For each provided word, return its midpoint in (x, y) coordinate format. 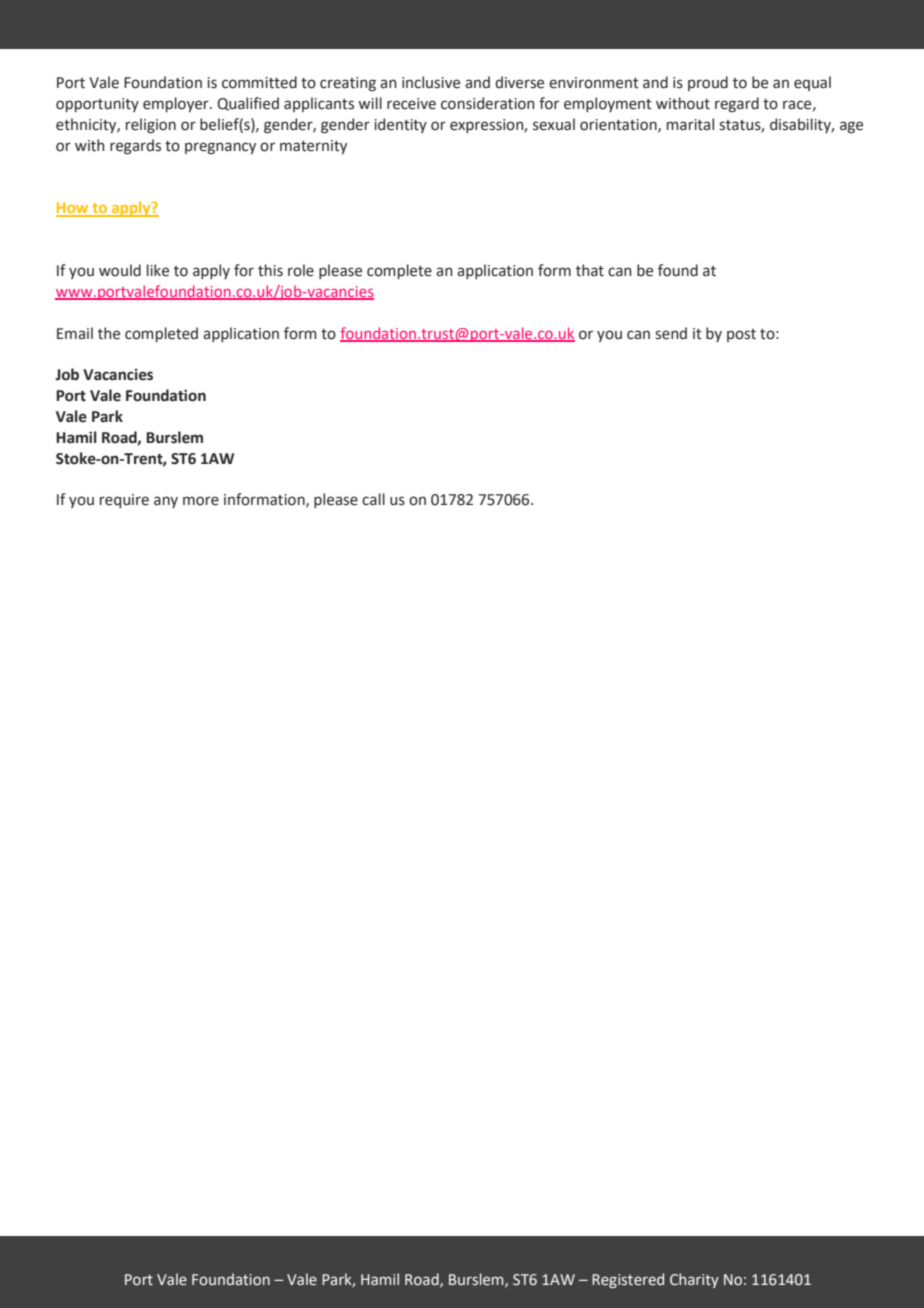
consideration (487, 103)
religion (151, 126)
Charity (694, 1280)
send (671, 333)
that (590, 270)
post (741, 335)
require (124, 501)
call (373, 499)
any (166, 502)
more (201, 501)
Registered (628, 1280)
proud (708, 83)
